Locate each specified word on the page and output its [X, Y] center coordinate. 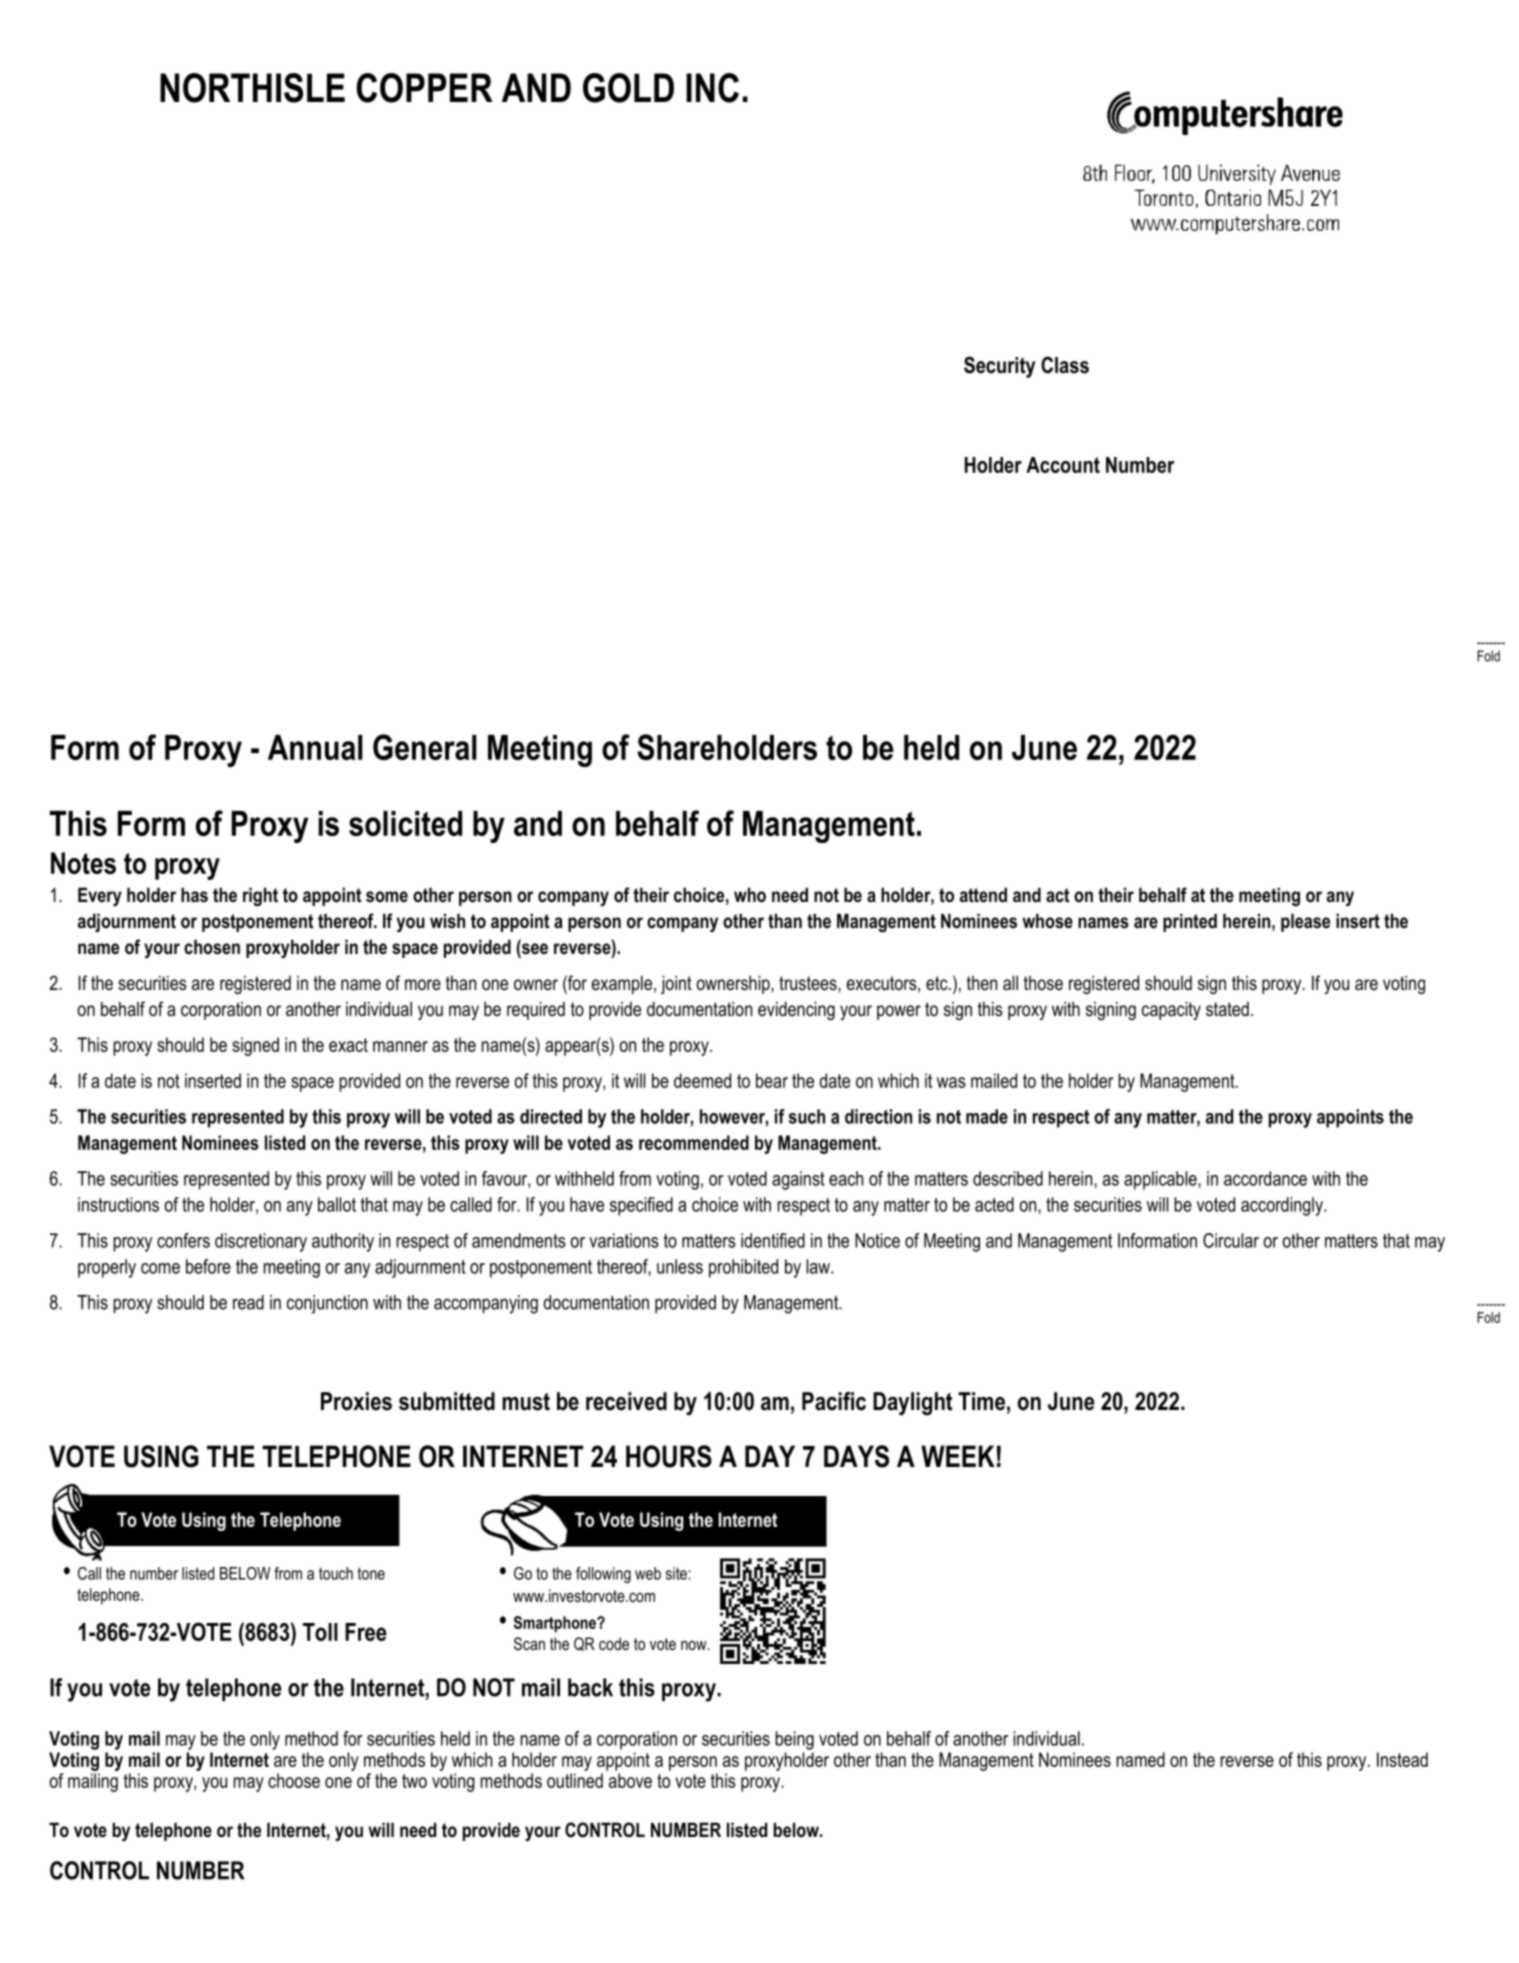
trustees [809, 983]
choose [294, 1780]
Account [1063, 465]
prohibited [743, 1268]
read [248, 1302]
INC [712, 88]
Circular [1231, 1240]
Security [999, 367]
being [794, 1740]
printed [1190, 922]
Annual [315, 747]
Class [1065, 365]
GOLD [628, 88]
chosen [212, 947]
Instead [1402, 1759]
